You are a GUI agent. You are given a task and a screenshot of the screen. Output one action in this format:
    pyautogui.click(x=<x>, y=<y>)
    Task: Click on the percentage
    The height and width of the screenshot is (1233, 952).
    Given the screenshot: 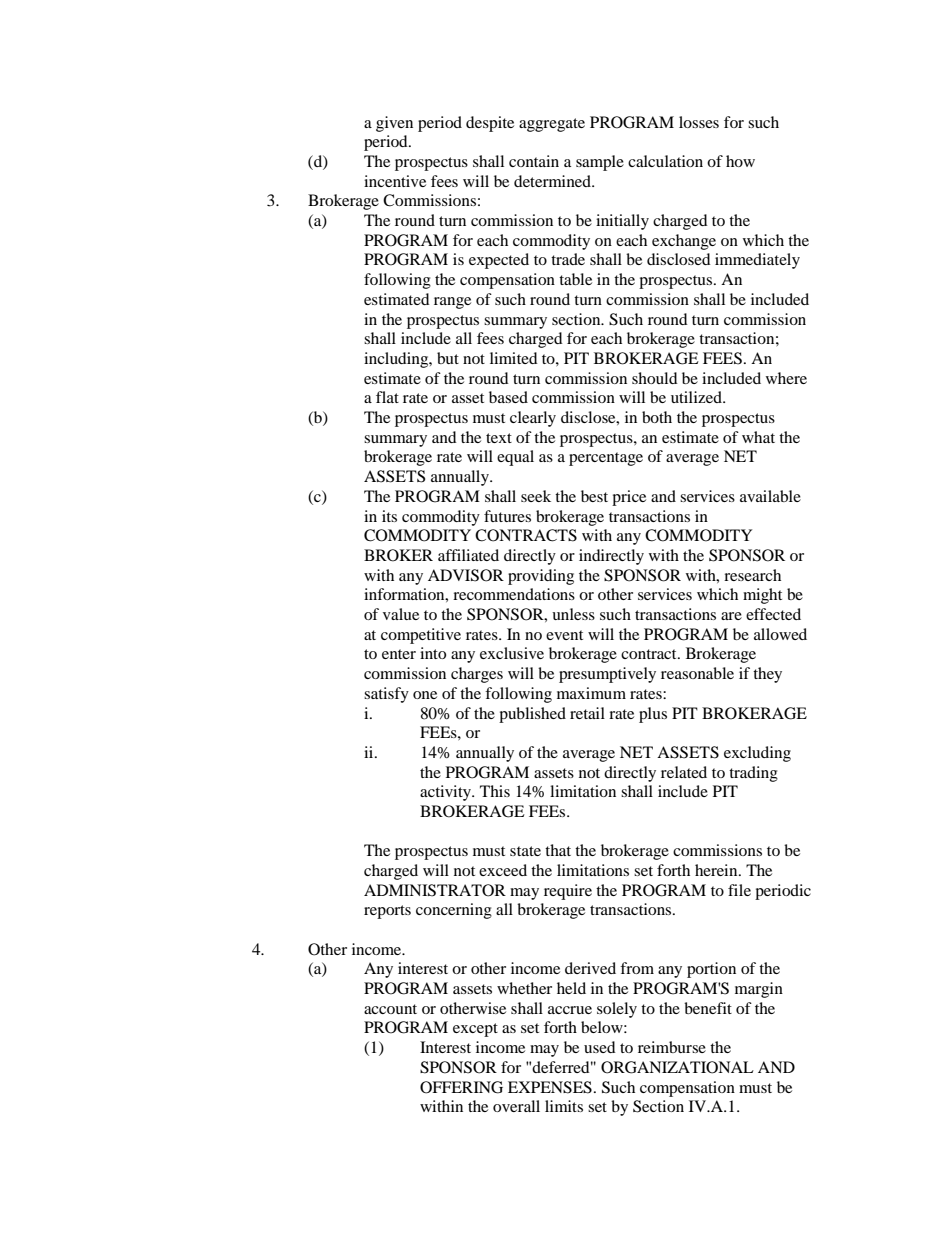 What is the action you would take?
    pyautogui.click(x=606, y=459)
